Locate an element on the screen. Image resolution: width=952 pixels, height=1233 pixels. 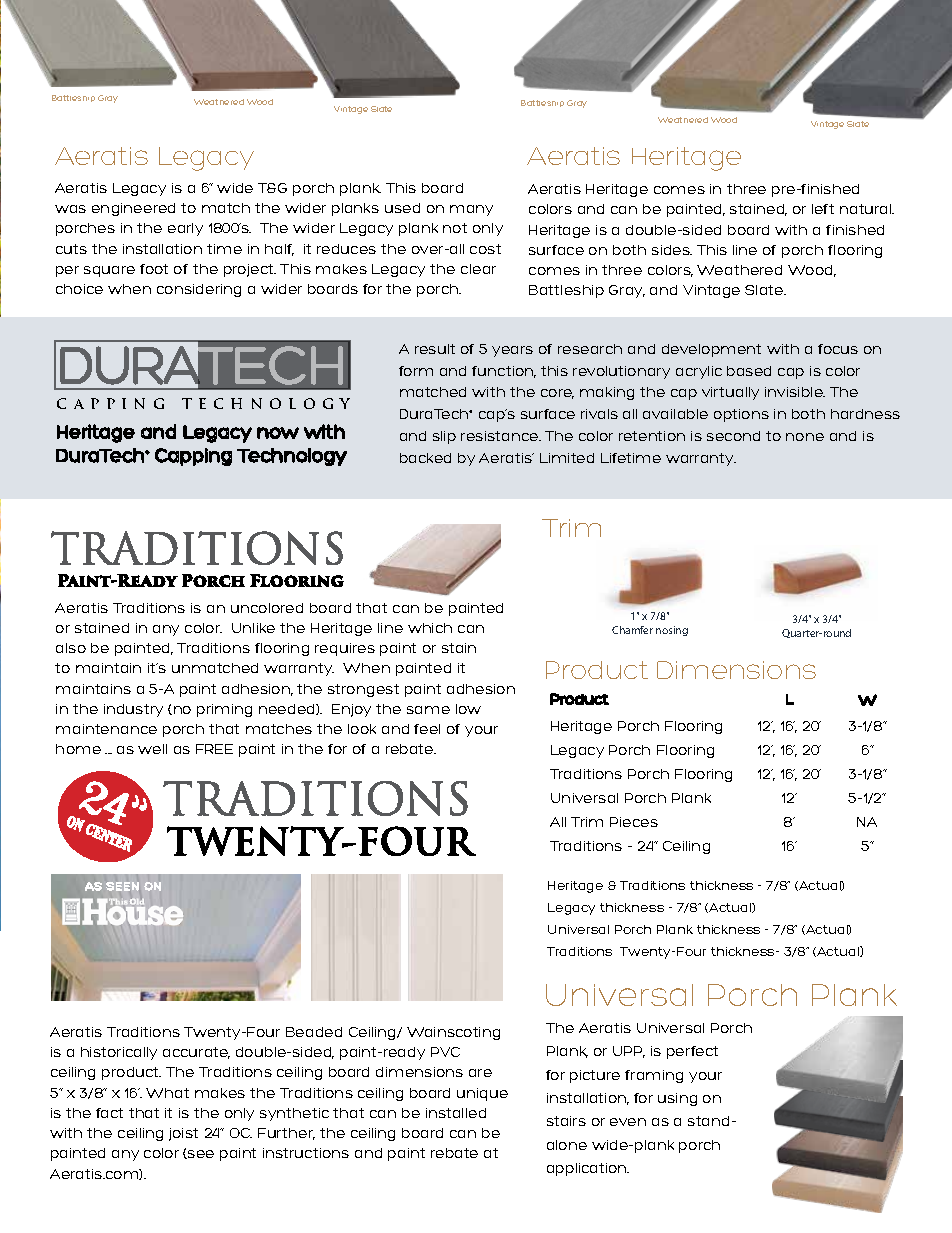
now is located at coordinates (278, 433).
